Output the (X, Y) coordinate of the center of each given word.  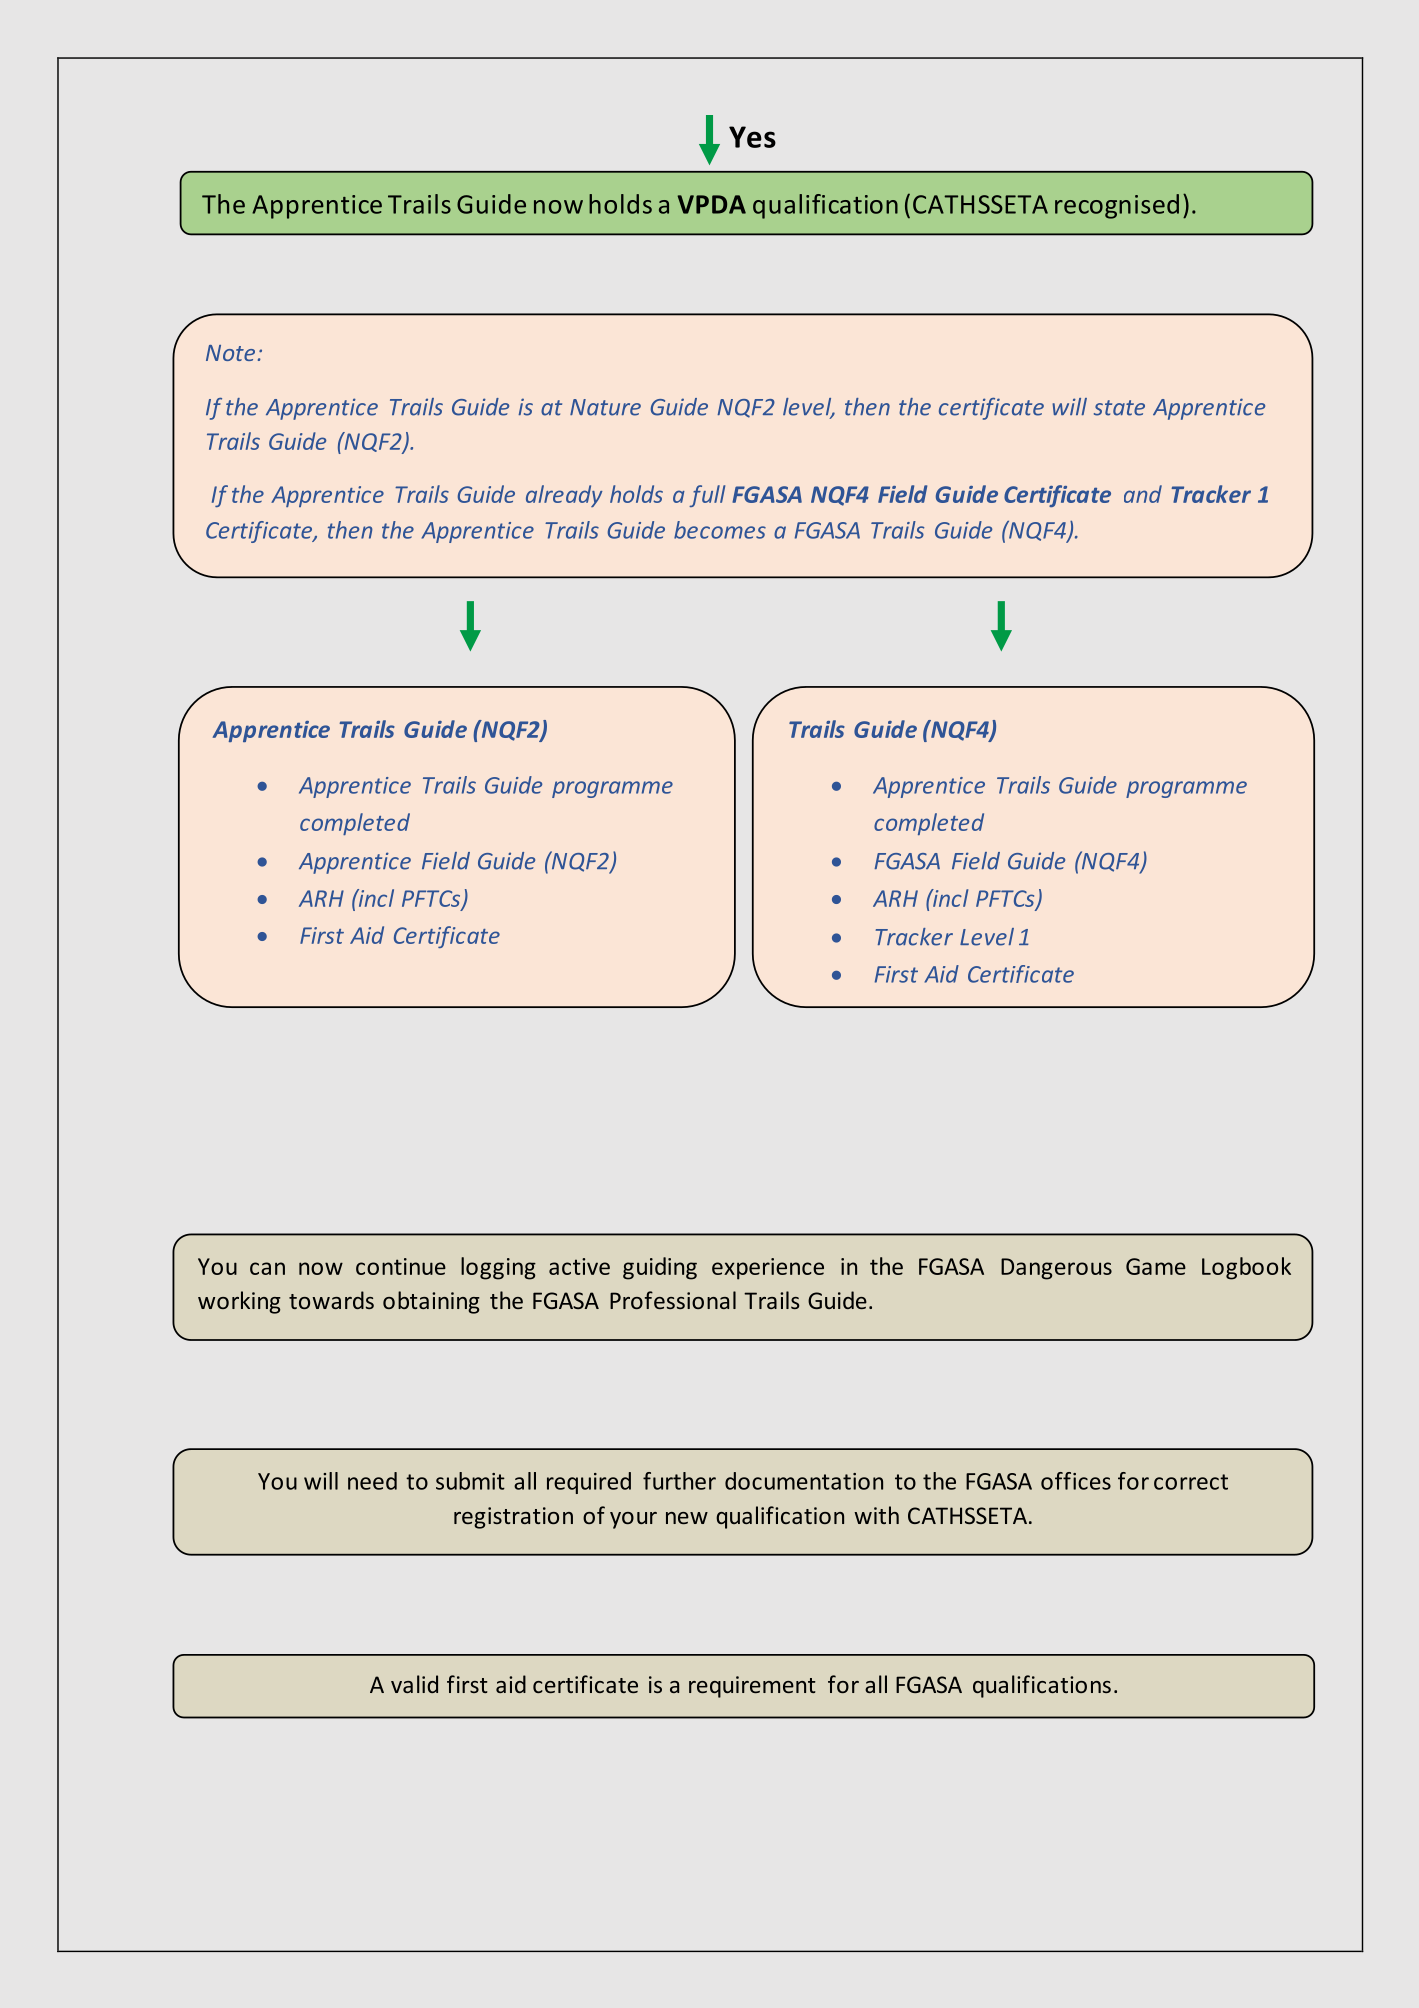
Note (230, 353)
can (267, 1268)
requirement (752, 1687)
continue (401, 1266)
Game (1156, 1266)
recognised (1117, 206)
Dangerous (1056, 1269)
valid (414, 1684)
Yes (752, 137)
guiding (660, 1268)
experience (768, 1269)
